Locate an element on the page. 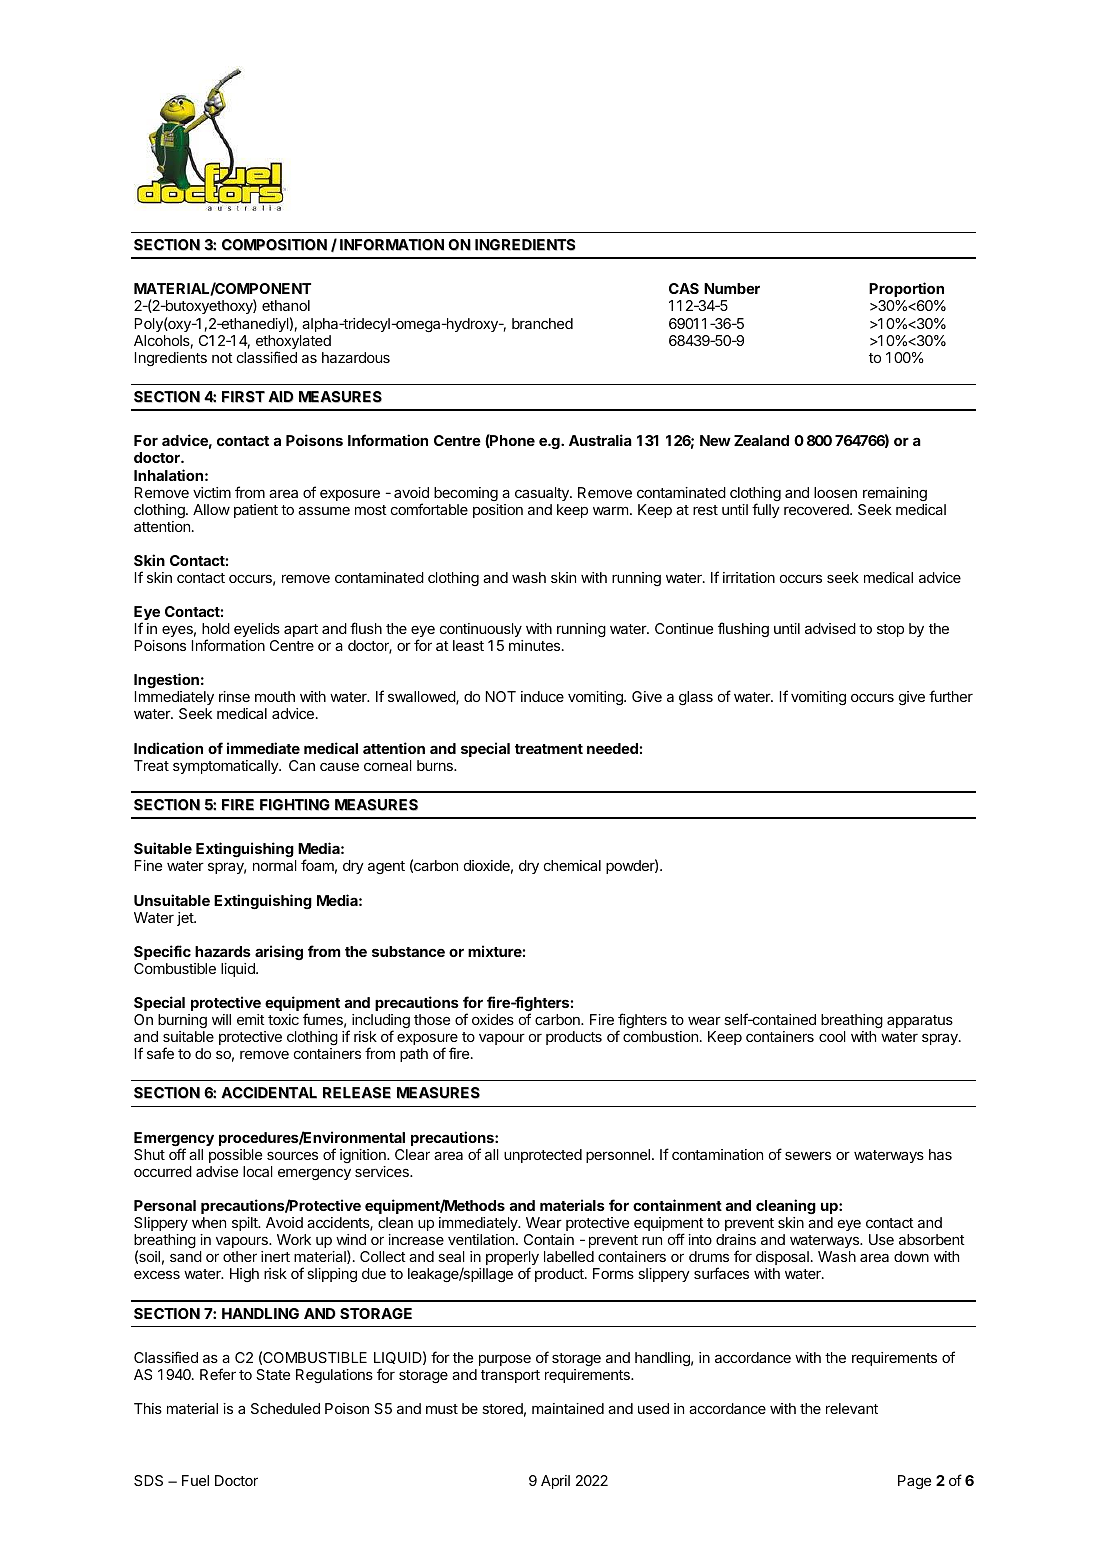 This image has height=1562, width=1105. unprotected is located at coordinates (543, 1156).
